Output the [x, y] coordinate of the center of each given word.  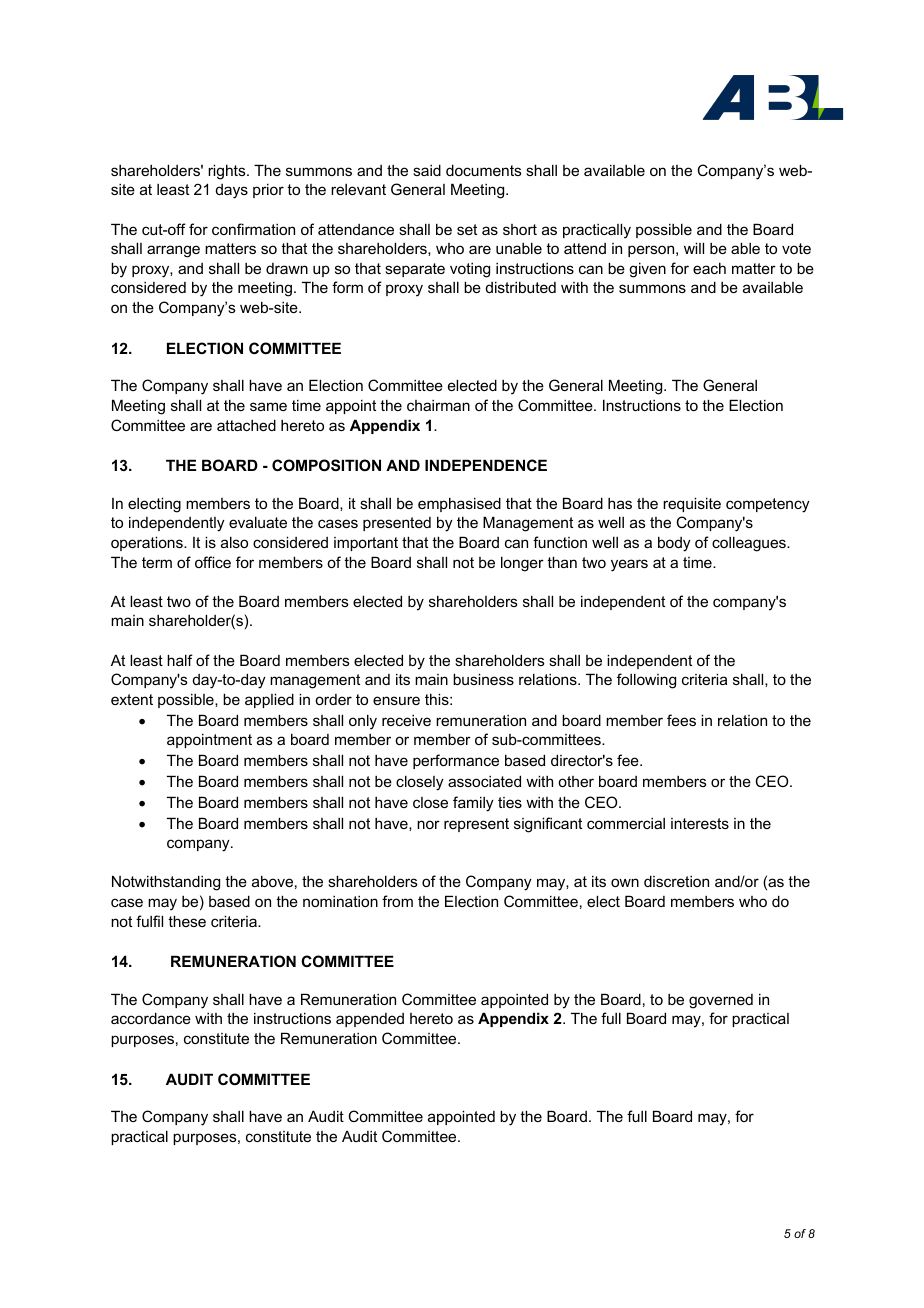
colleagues [750, 544]
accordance [151, 1018]
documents [484, 170]
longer [522, 564]
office [213, 562]
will [694, 248]
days [232, 191]
